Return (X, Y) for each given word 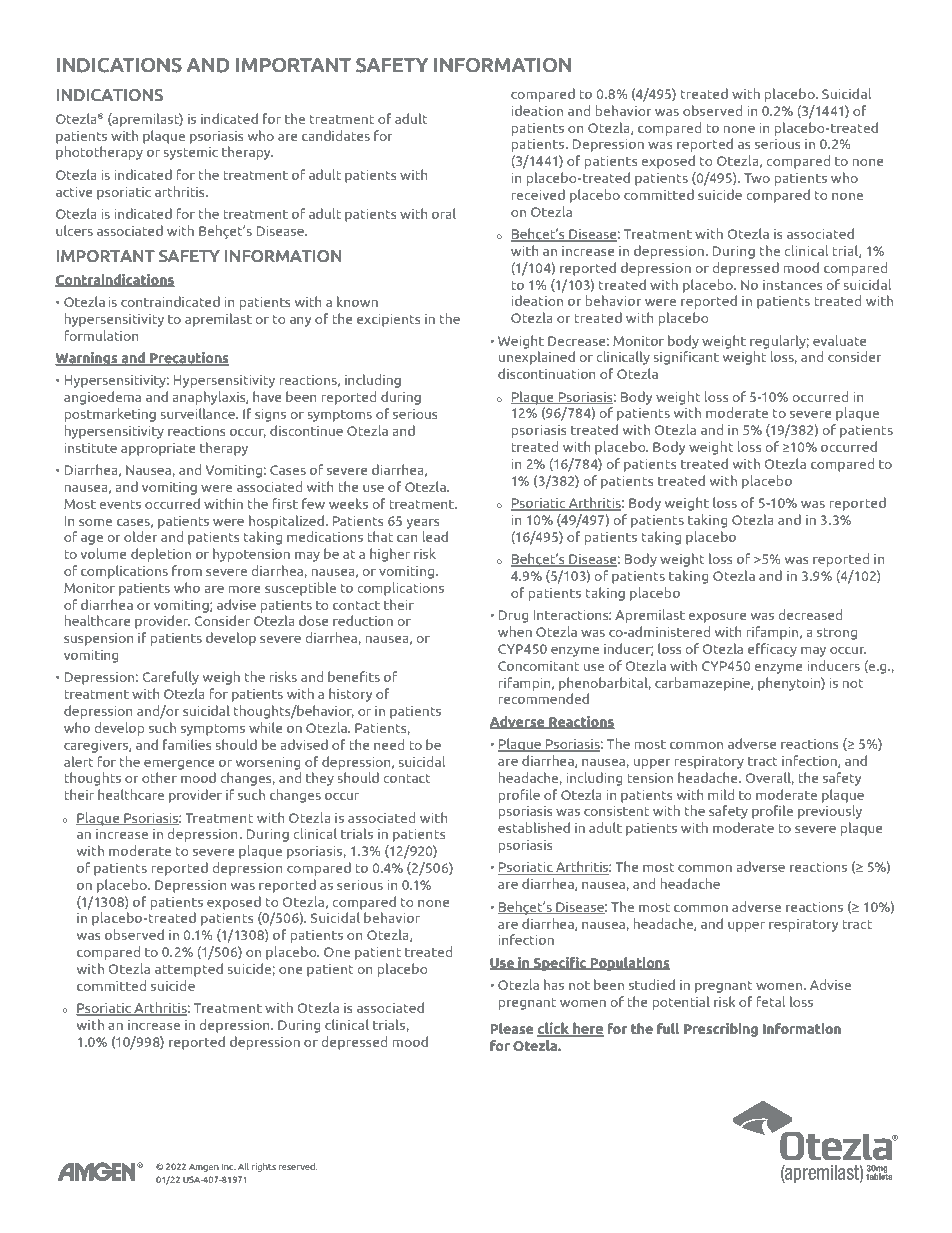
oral (444, 213)
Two (757, 178)
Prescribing (721, 1030)
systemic (190, 153)
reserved (298, 1166)
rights (264, 1167)
